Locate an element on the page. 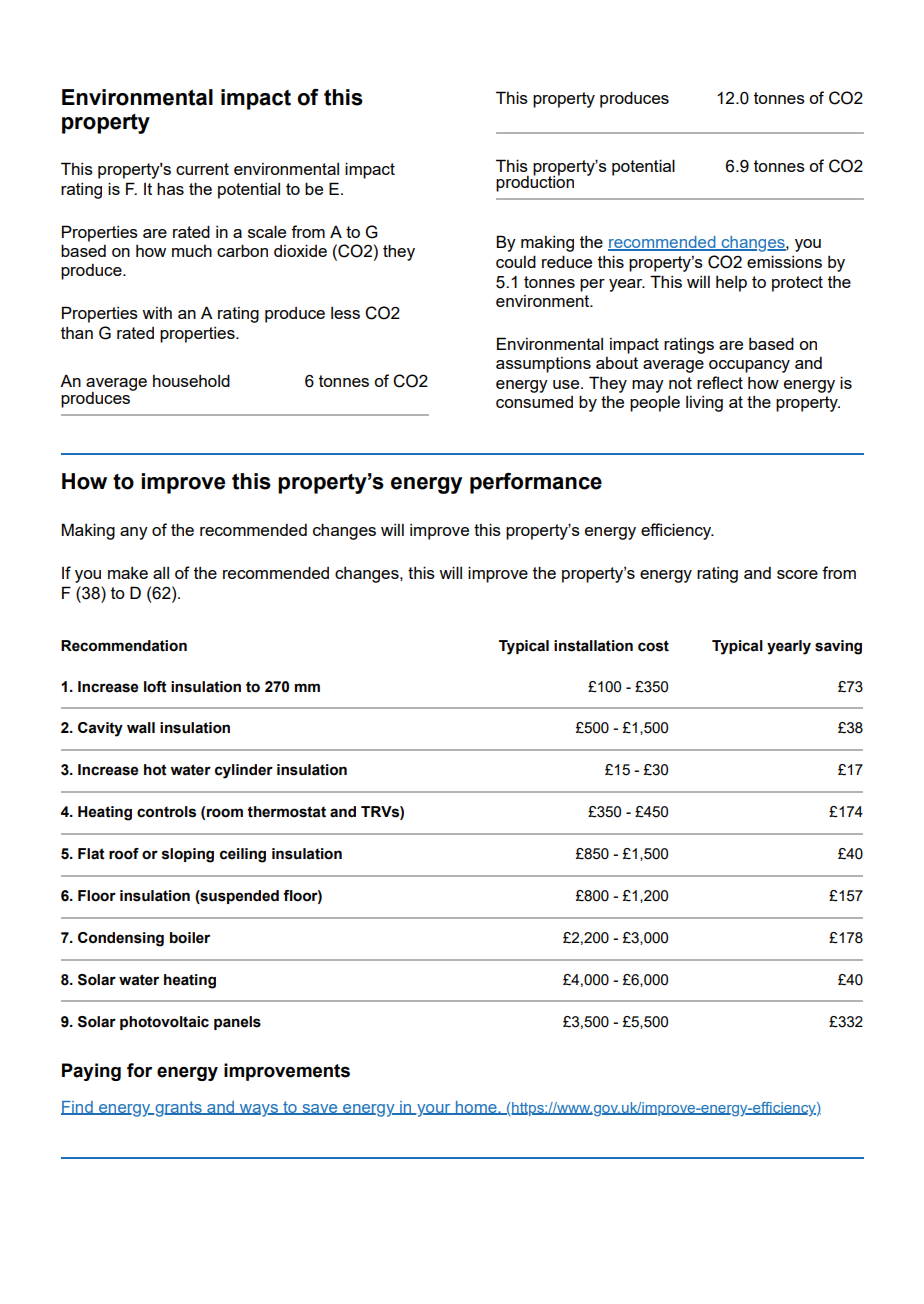 This document has width=924, height=1304. saving is located at coordinates (838, 647).
